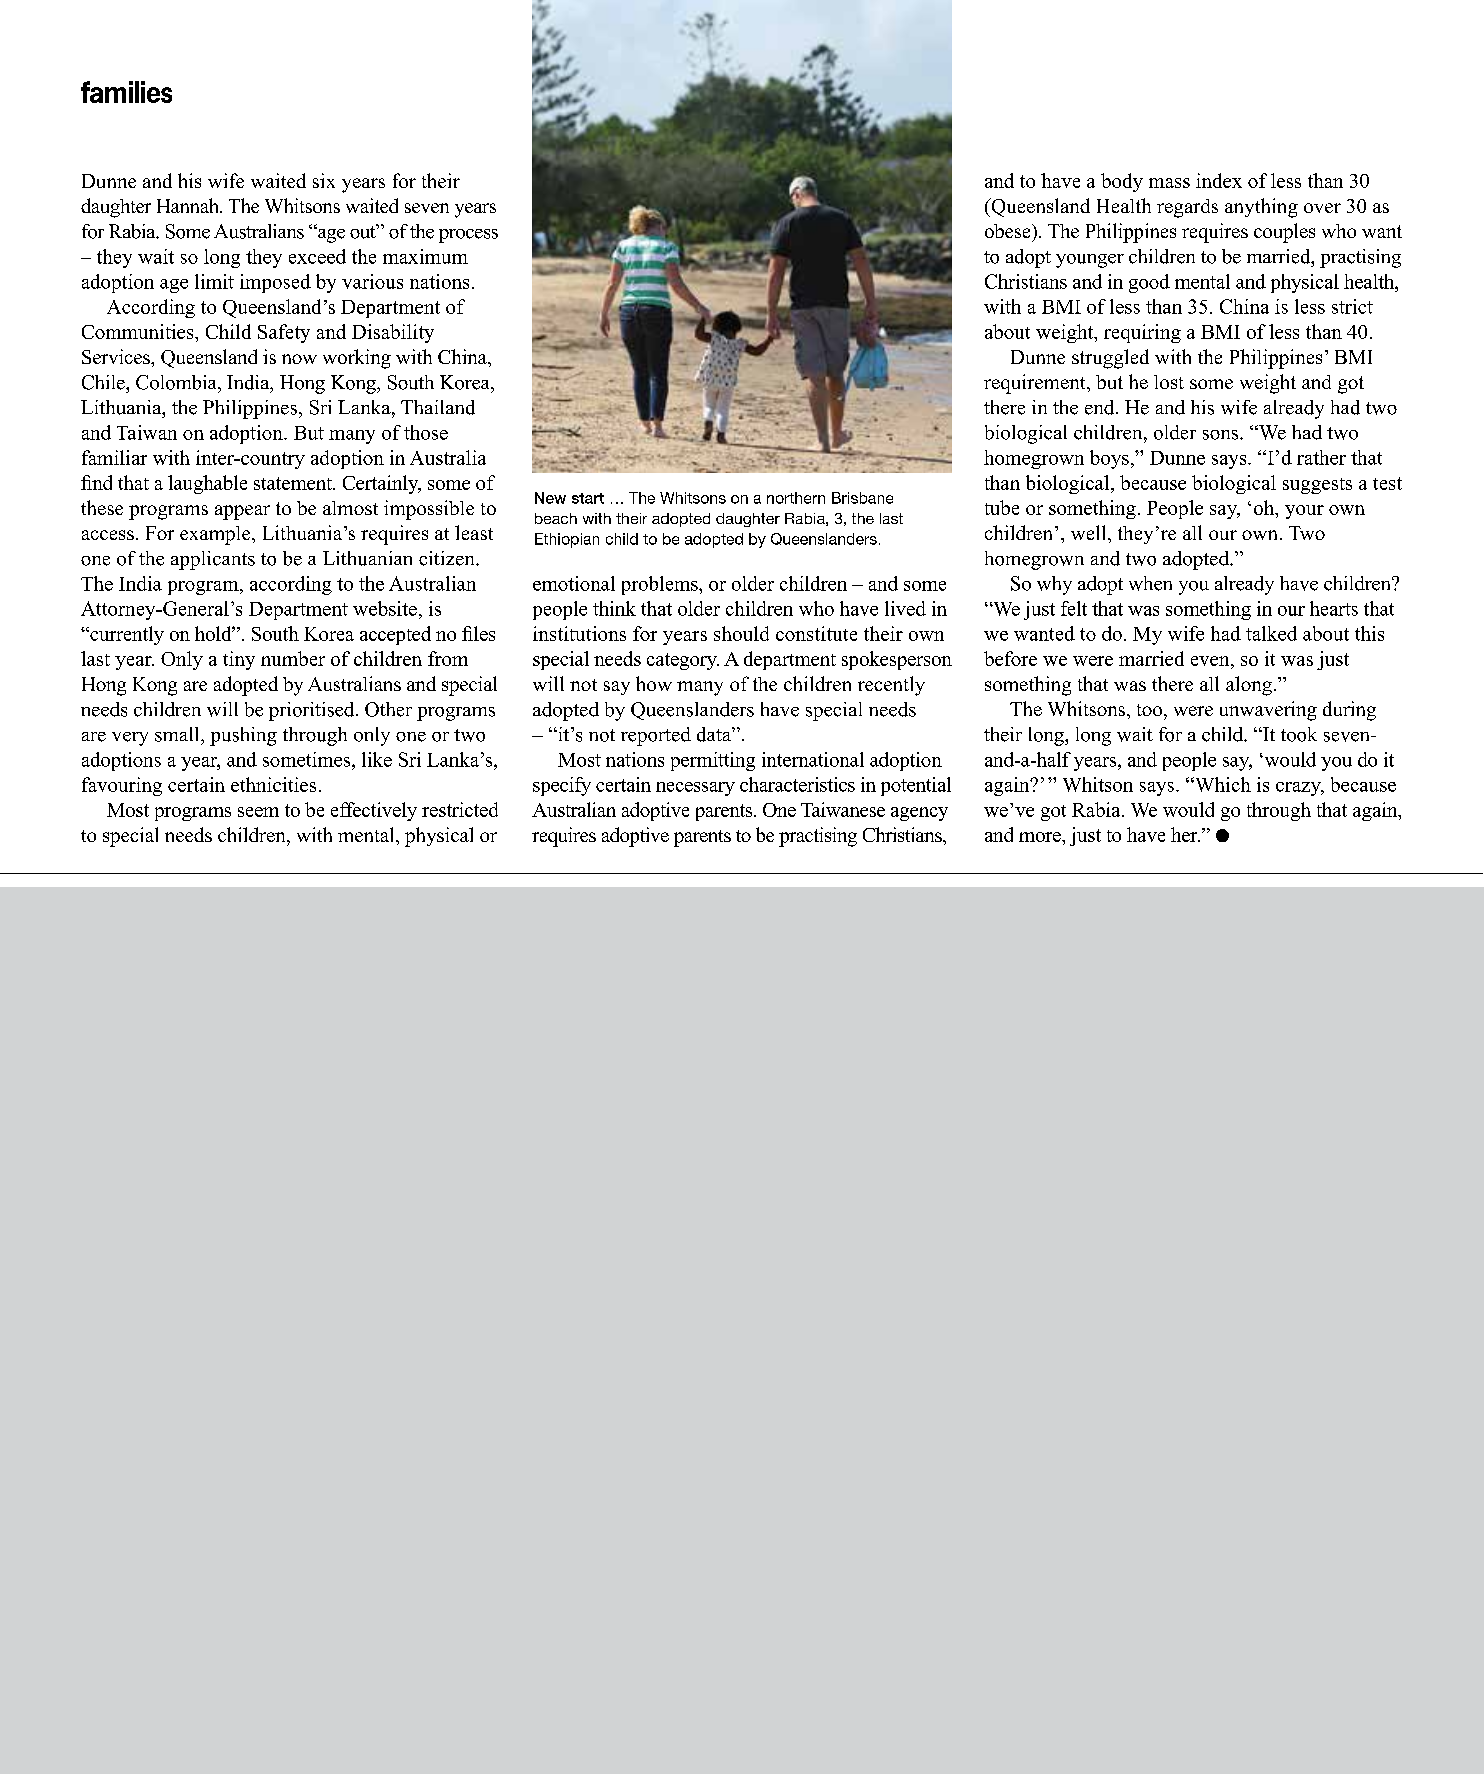 Image resolution: width=1484 pixels, height=1774 pixels. Describe the element at coordinates (1150, 583) in the screenshot. I see `when` at that location.
